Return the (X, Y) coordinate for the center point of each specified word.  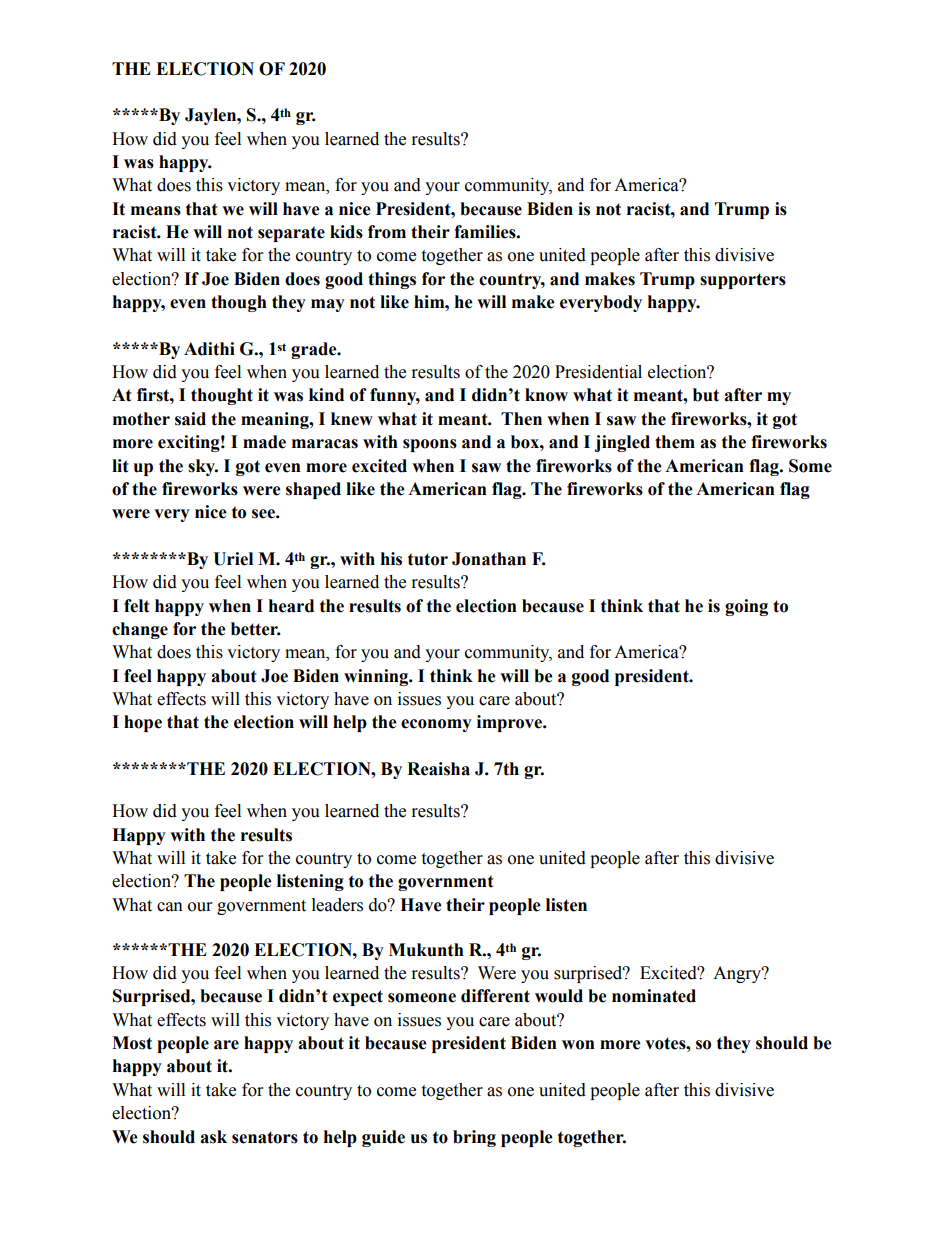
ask (213, 1137)
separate (291, 234)
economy (436, 725)
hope (143, 723)
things (392, 280)
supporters (743, 281)
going (746, 607)
